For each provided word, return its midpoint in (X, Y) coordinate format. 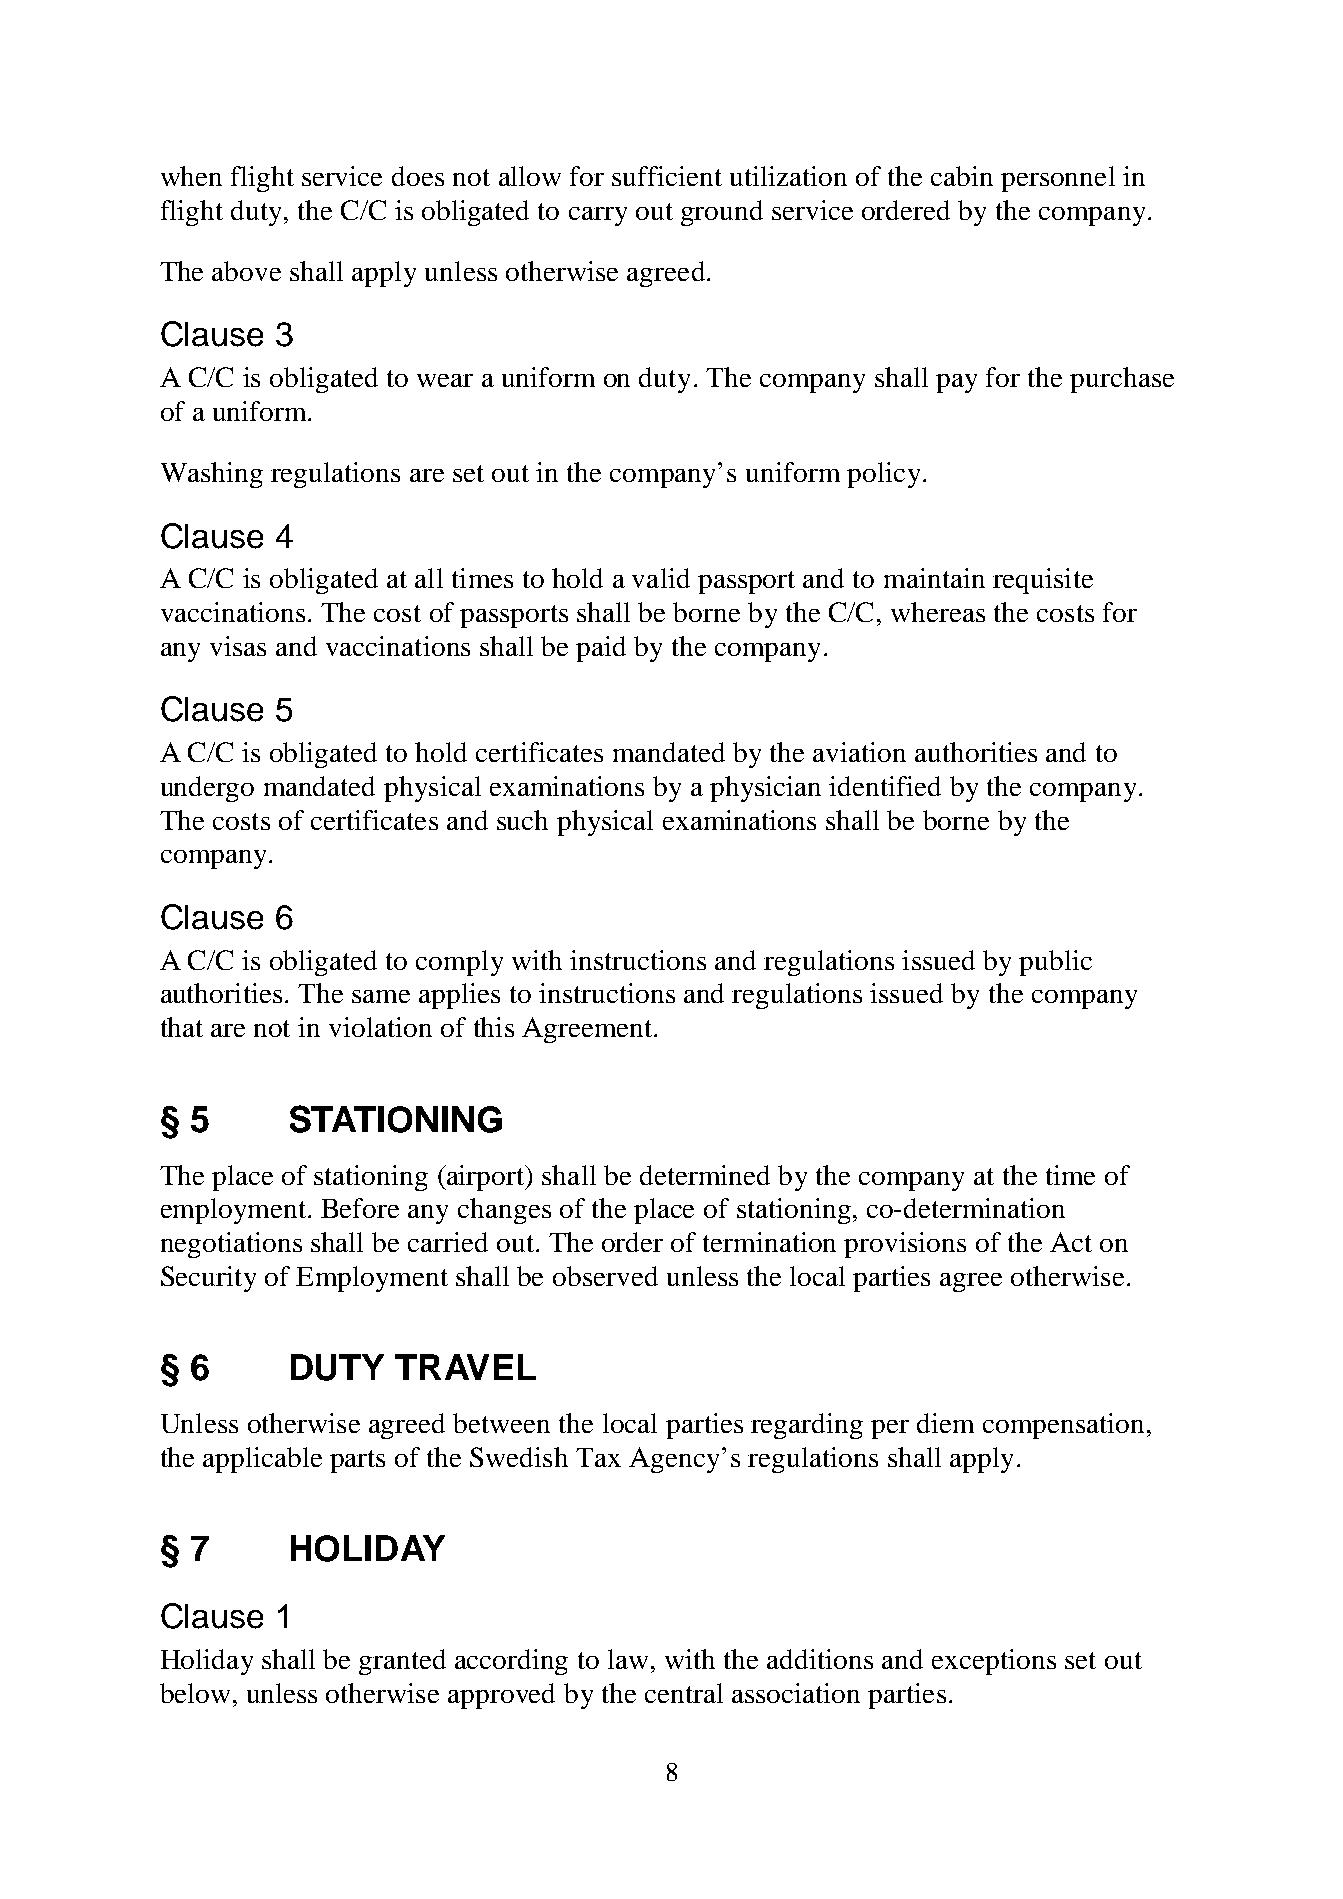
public (1055, 963)
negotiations (231, 1245)
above (246, 271)
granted (402, 1662)
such (522, 820)
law (628, 1659)
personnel (1058, 179)
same (381, 996)
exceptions (994, 1662)
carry (598, 216)
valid (661, 578)
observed (605, 1276)
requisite (1043, 581)
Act (1071, 1242)
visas (238, 646)
